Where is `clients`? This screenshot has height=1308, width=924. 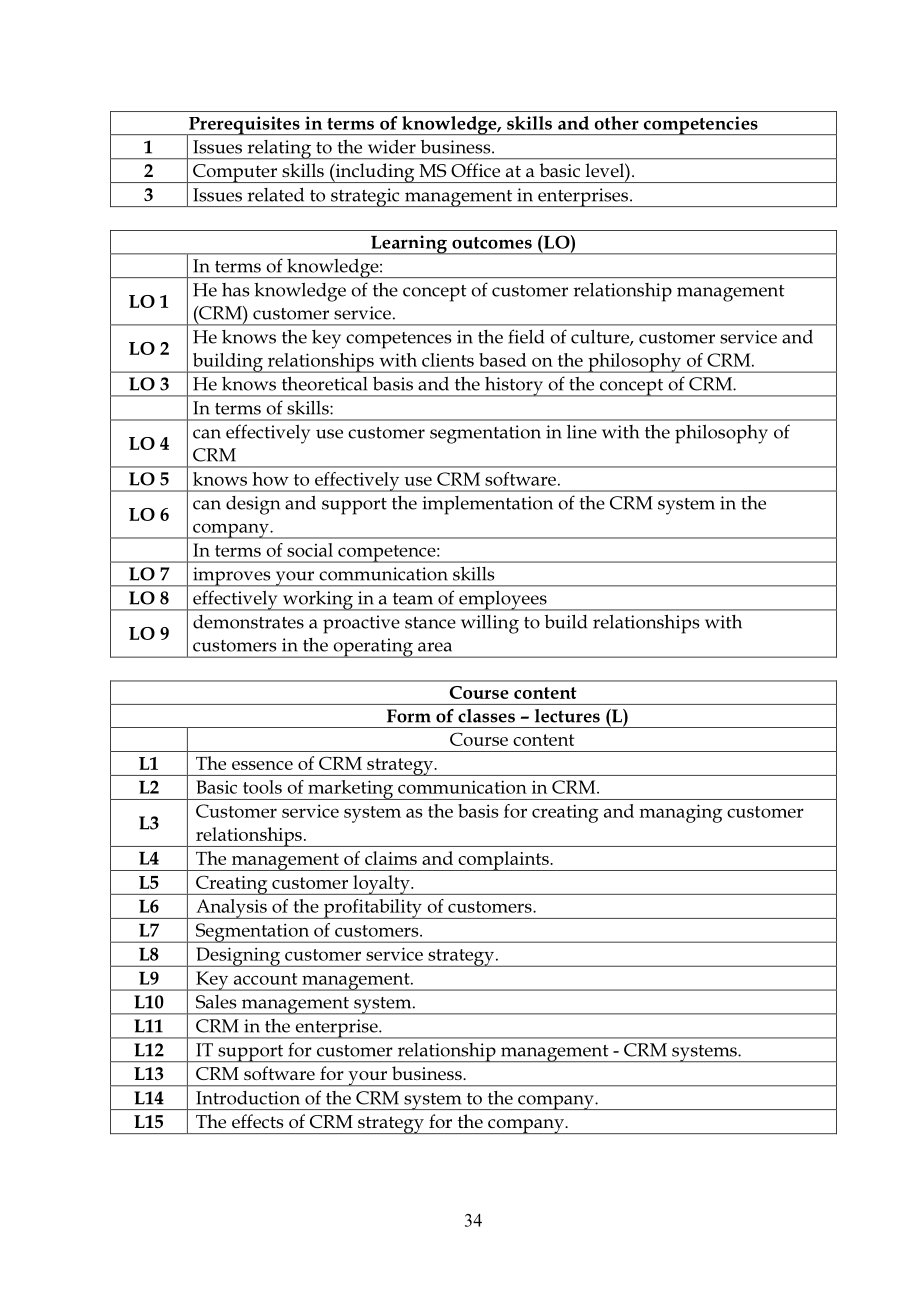 clients is located at coordinates (448, 360).
